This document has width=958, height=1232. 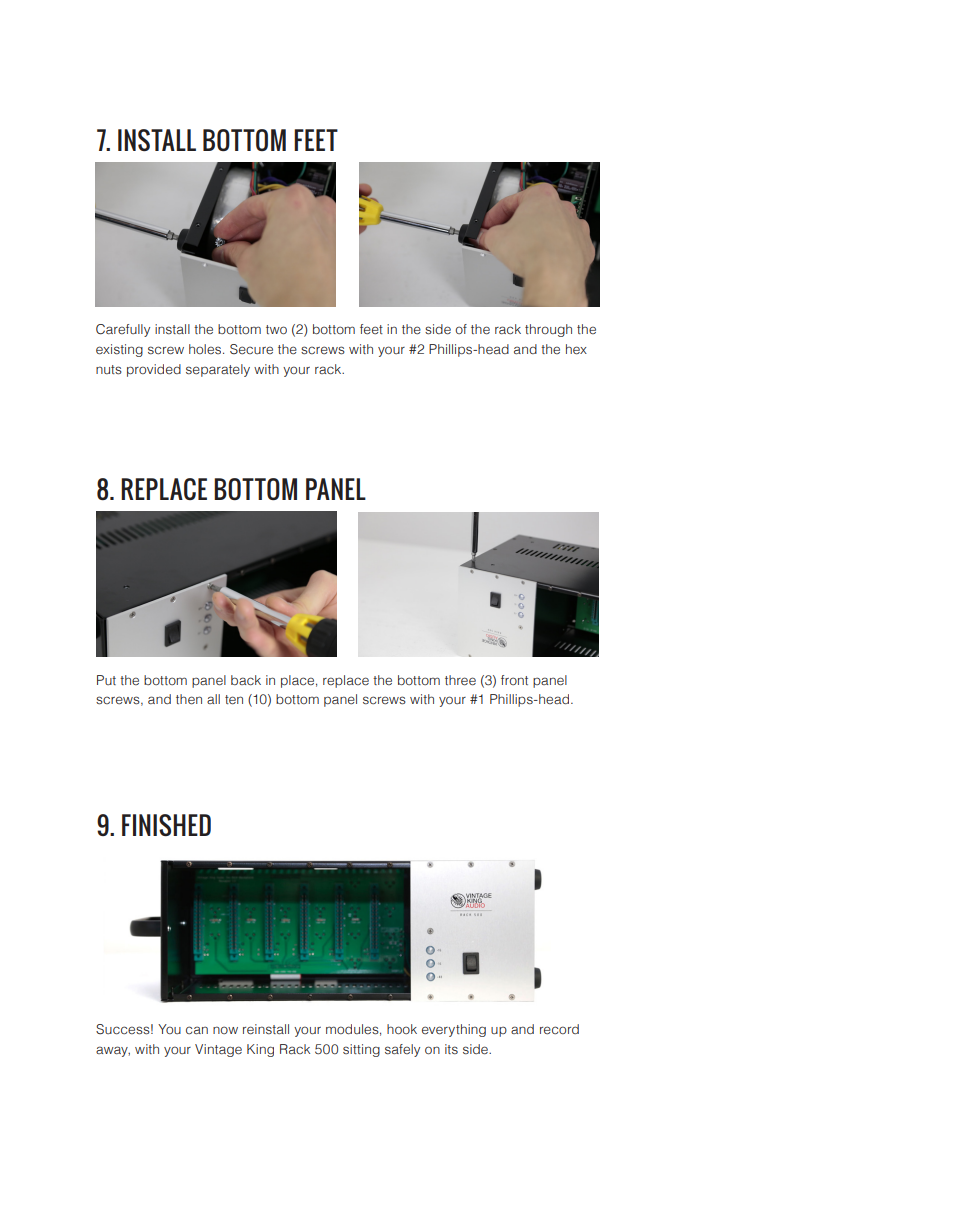 I want to click on FINISHED, so click(x=166, y=825).
